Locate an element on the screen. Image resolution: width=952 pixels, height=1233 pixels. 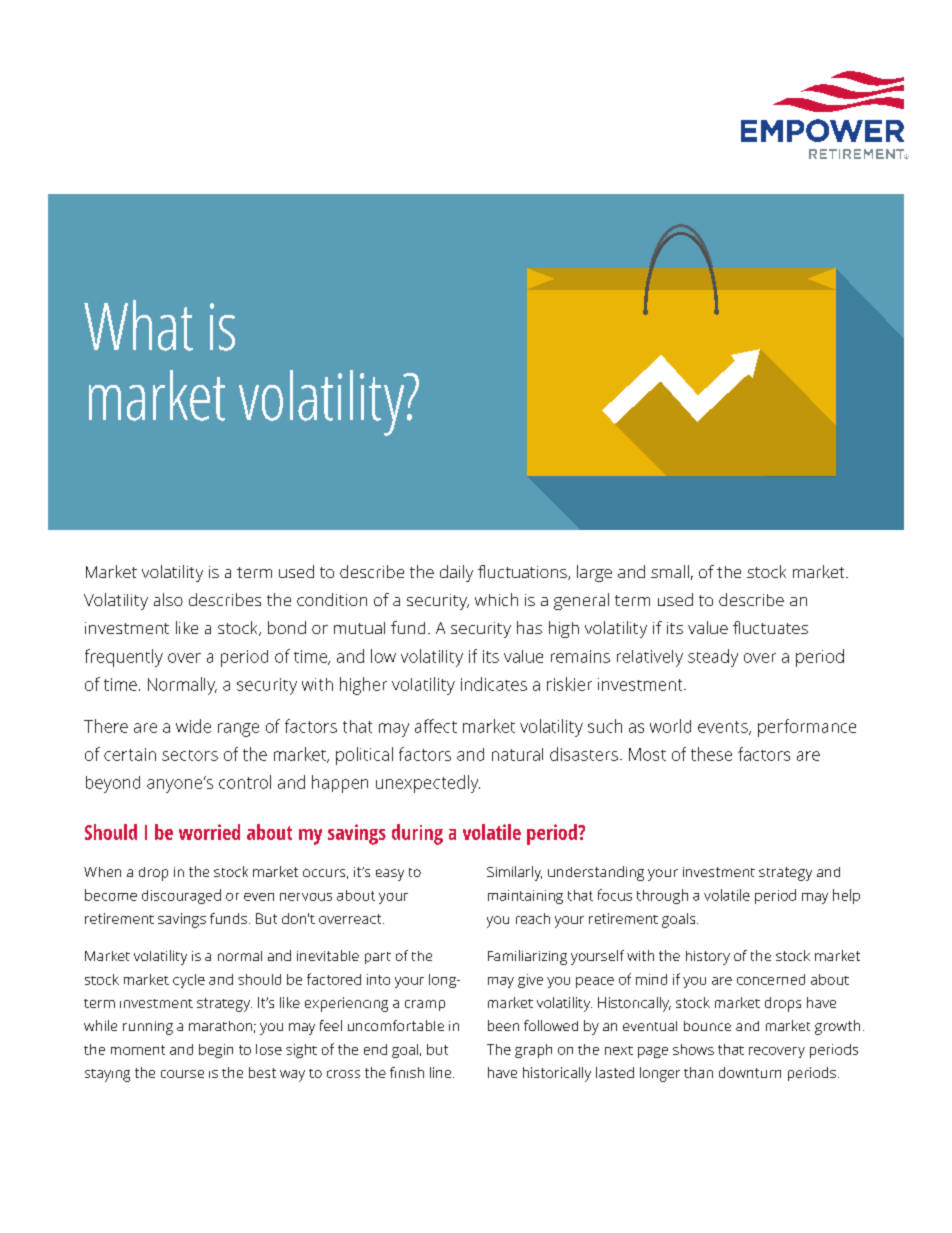
also is located at coordinates (168, 599).
